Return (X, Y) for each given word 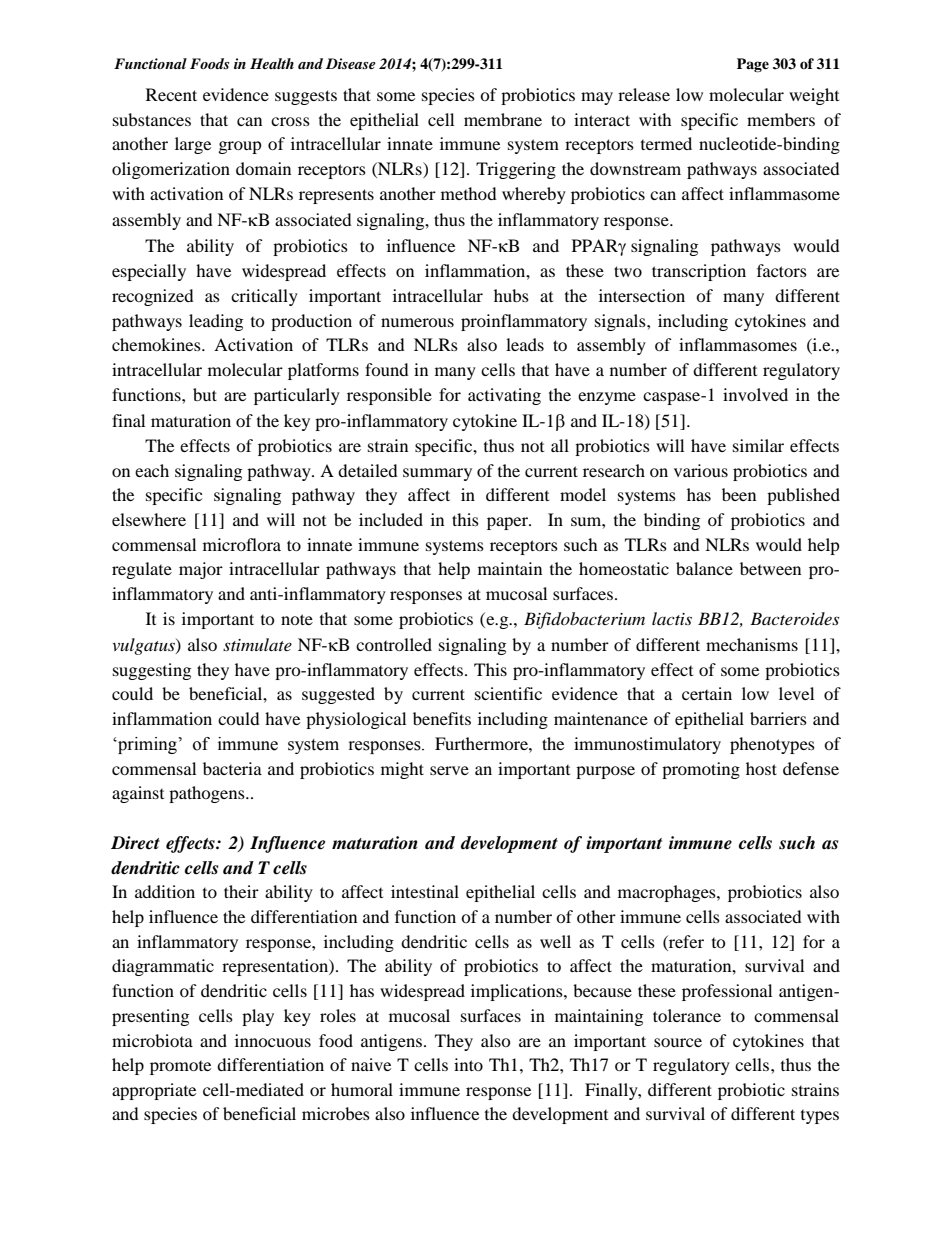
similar (758, 445)
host (761, 768)
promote (180, 1068)
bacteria (232, 768)
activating (504, 396)
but (205, 394)
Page (753, 65)
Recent (171, 94)
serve (449, 770)
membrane (503, 119)
